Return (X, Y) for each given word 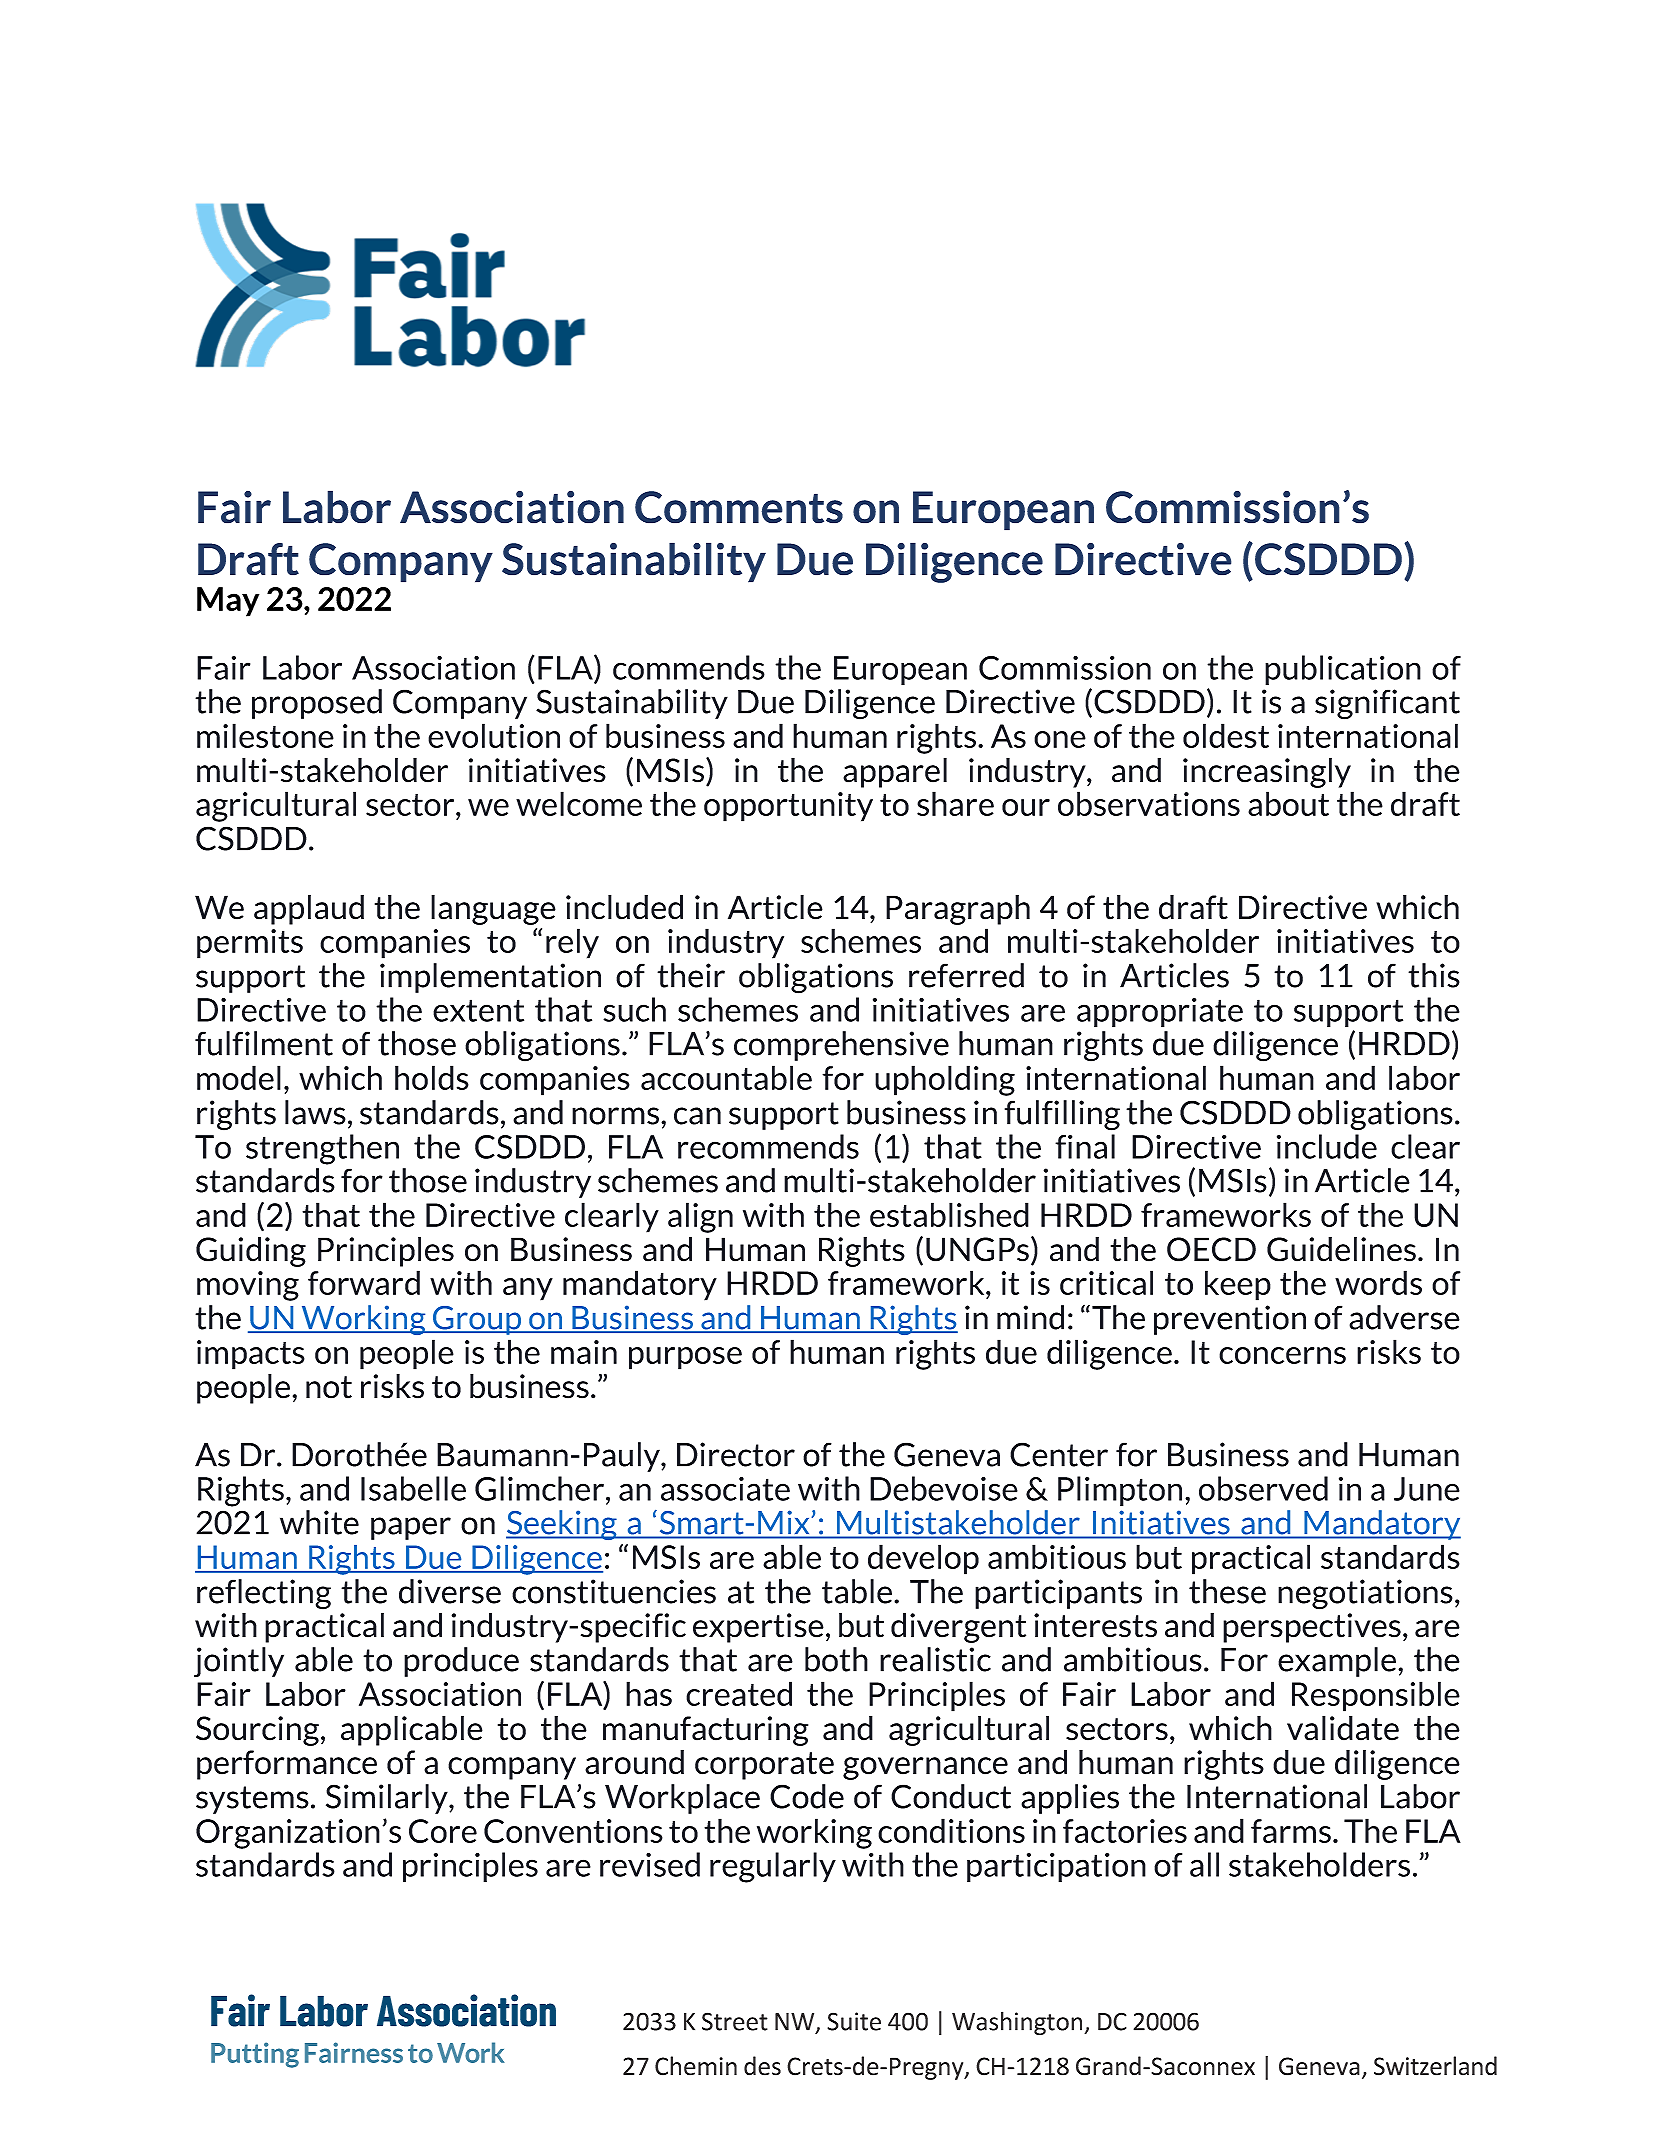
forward (364, 1282)
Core (443, 1831)
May (228, 602)
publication (1343, 670)
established (949, 1214)
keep (1238, 1285)
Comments (739, 507)
